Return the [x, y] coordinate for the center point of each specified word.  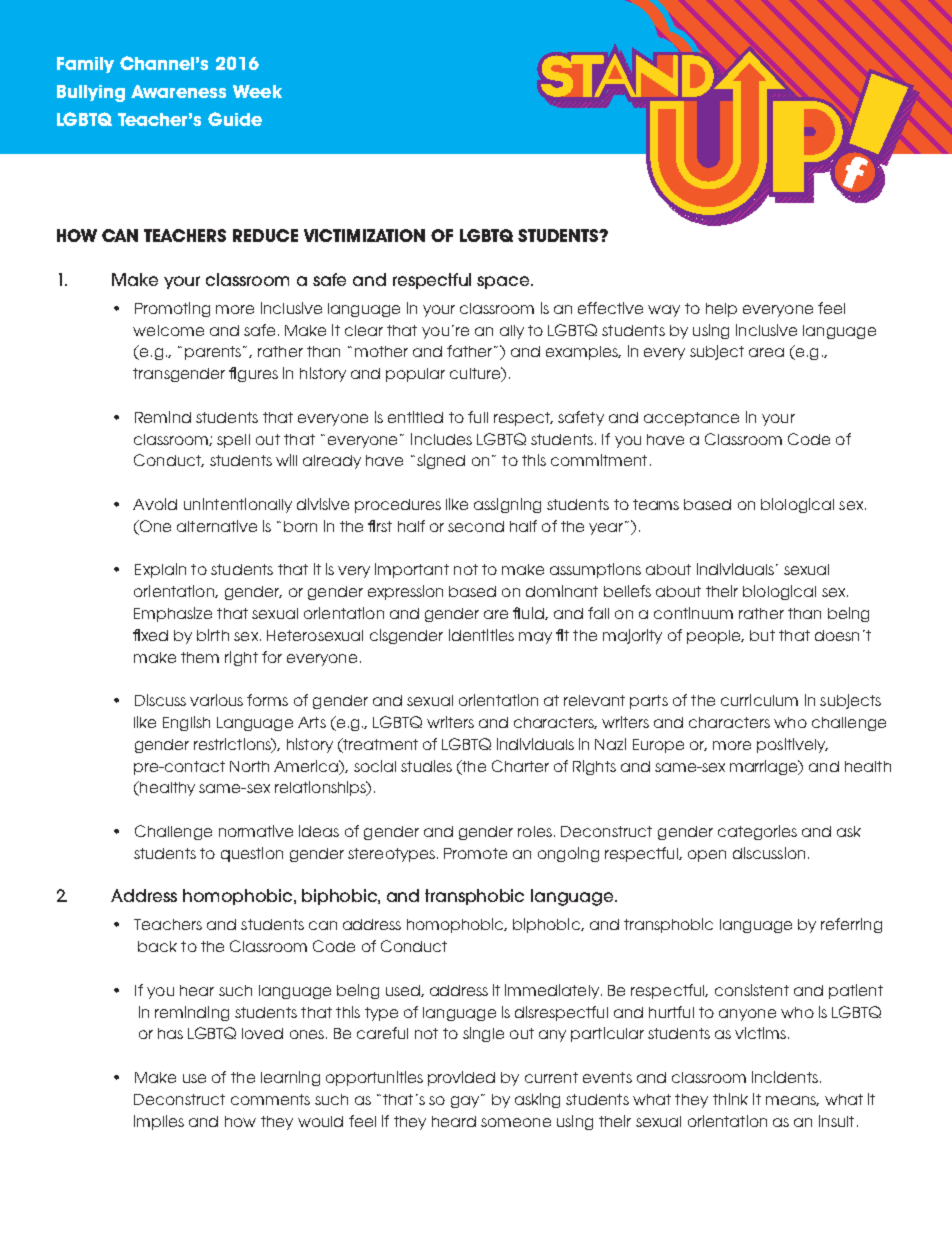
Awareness [178, 91]
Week [257, 91]
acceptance [691, 419]
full [478, 417]
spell [233, 441]
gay [466, 1101]
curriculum [759, 700]
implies [159, 1122]
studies [426, 766]
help [721, 310]
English [186, 723]
